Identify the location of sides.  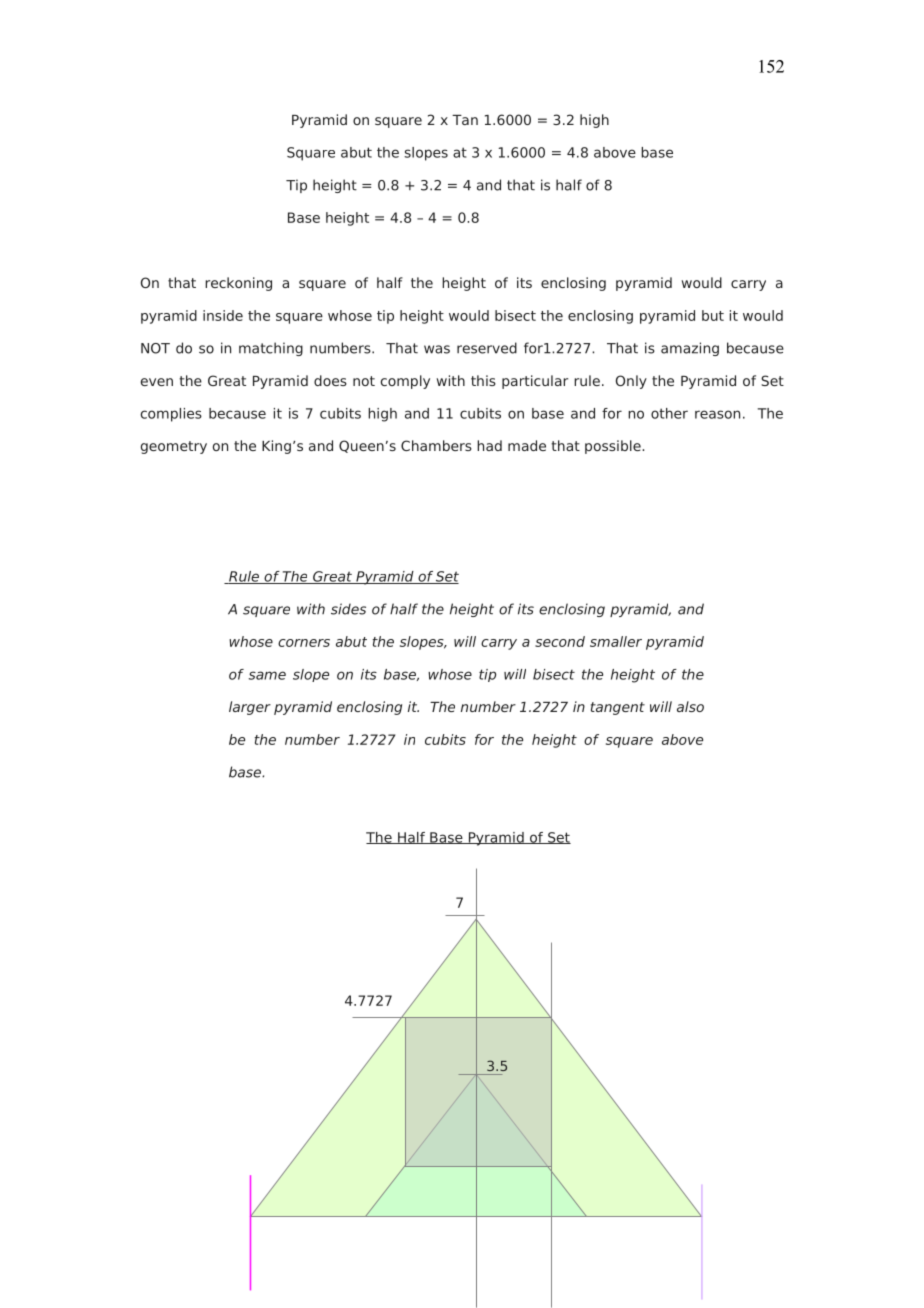
(348, 609).
